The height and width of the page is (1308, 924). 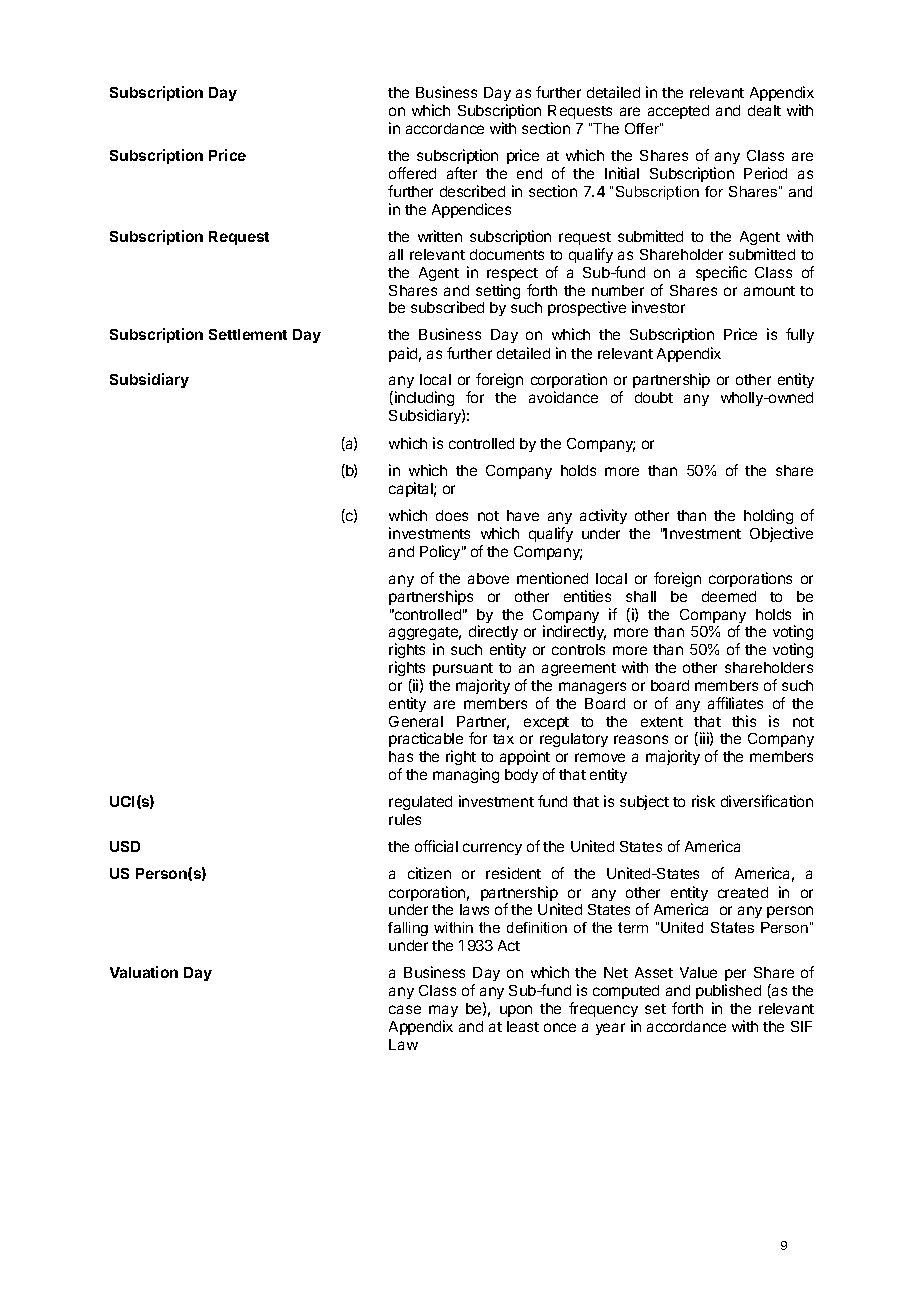 I want to click on may, so click(x=443, y=1011).
